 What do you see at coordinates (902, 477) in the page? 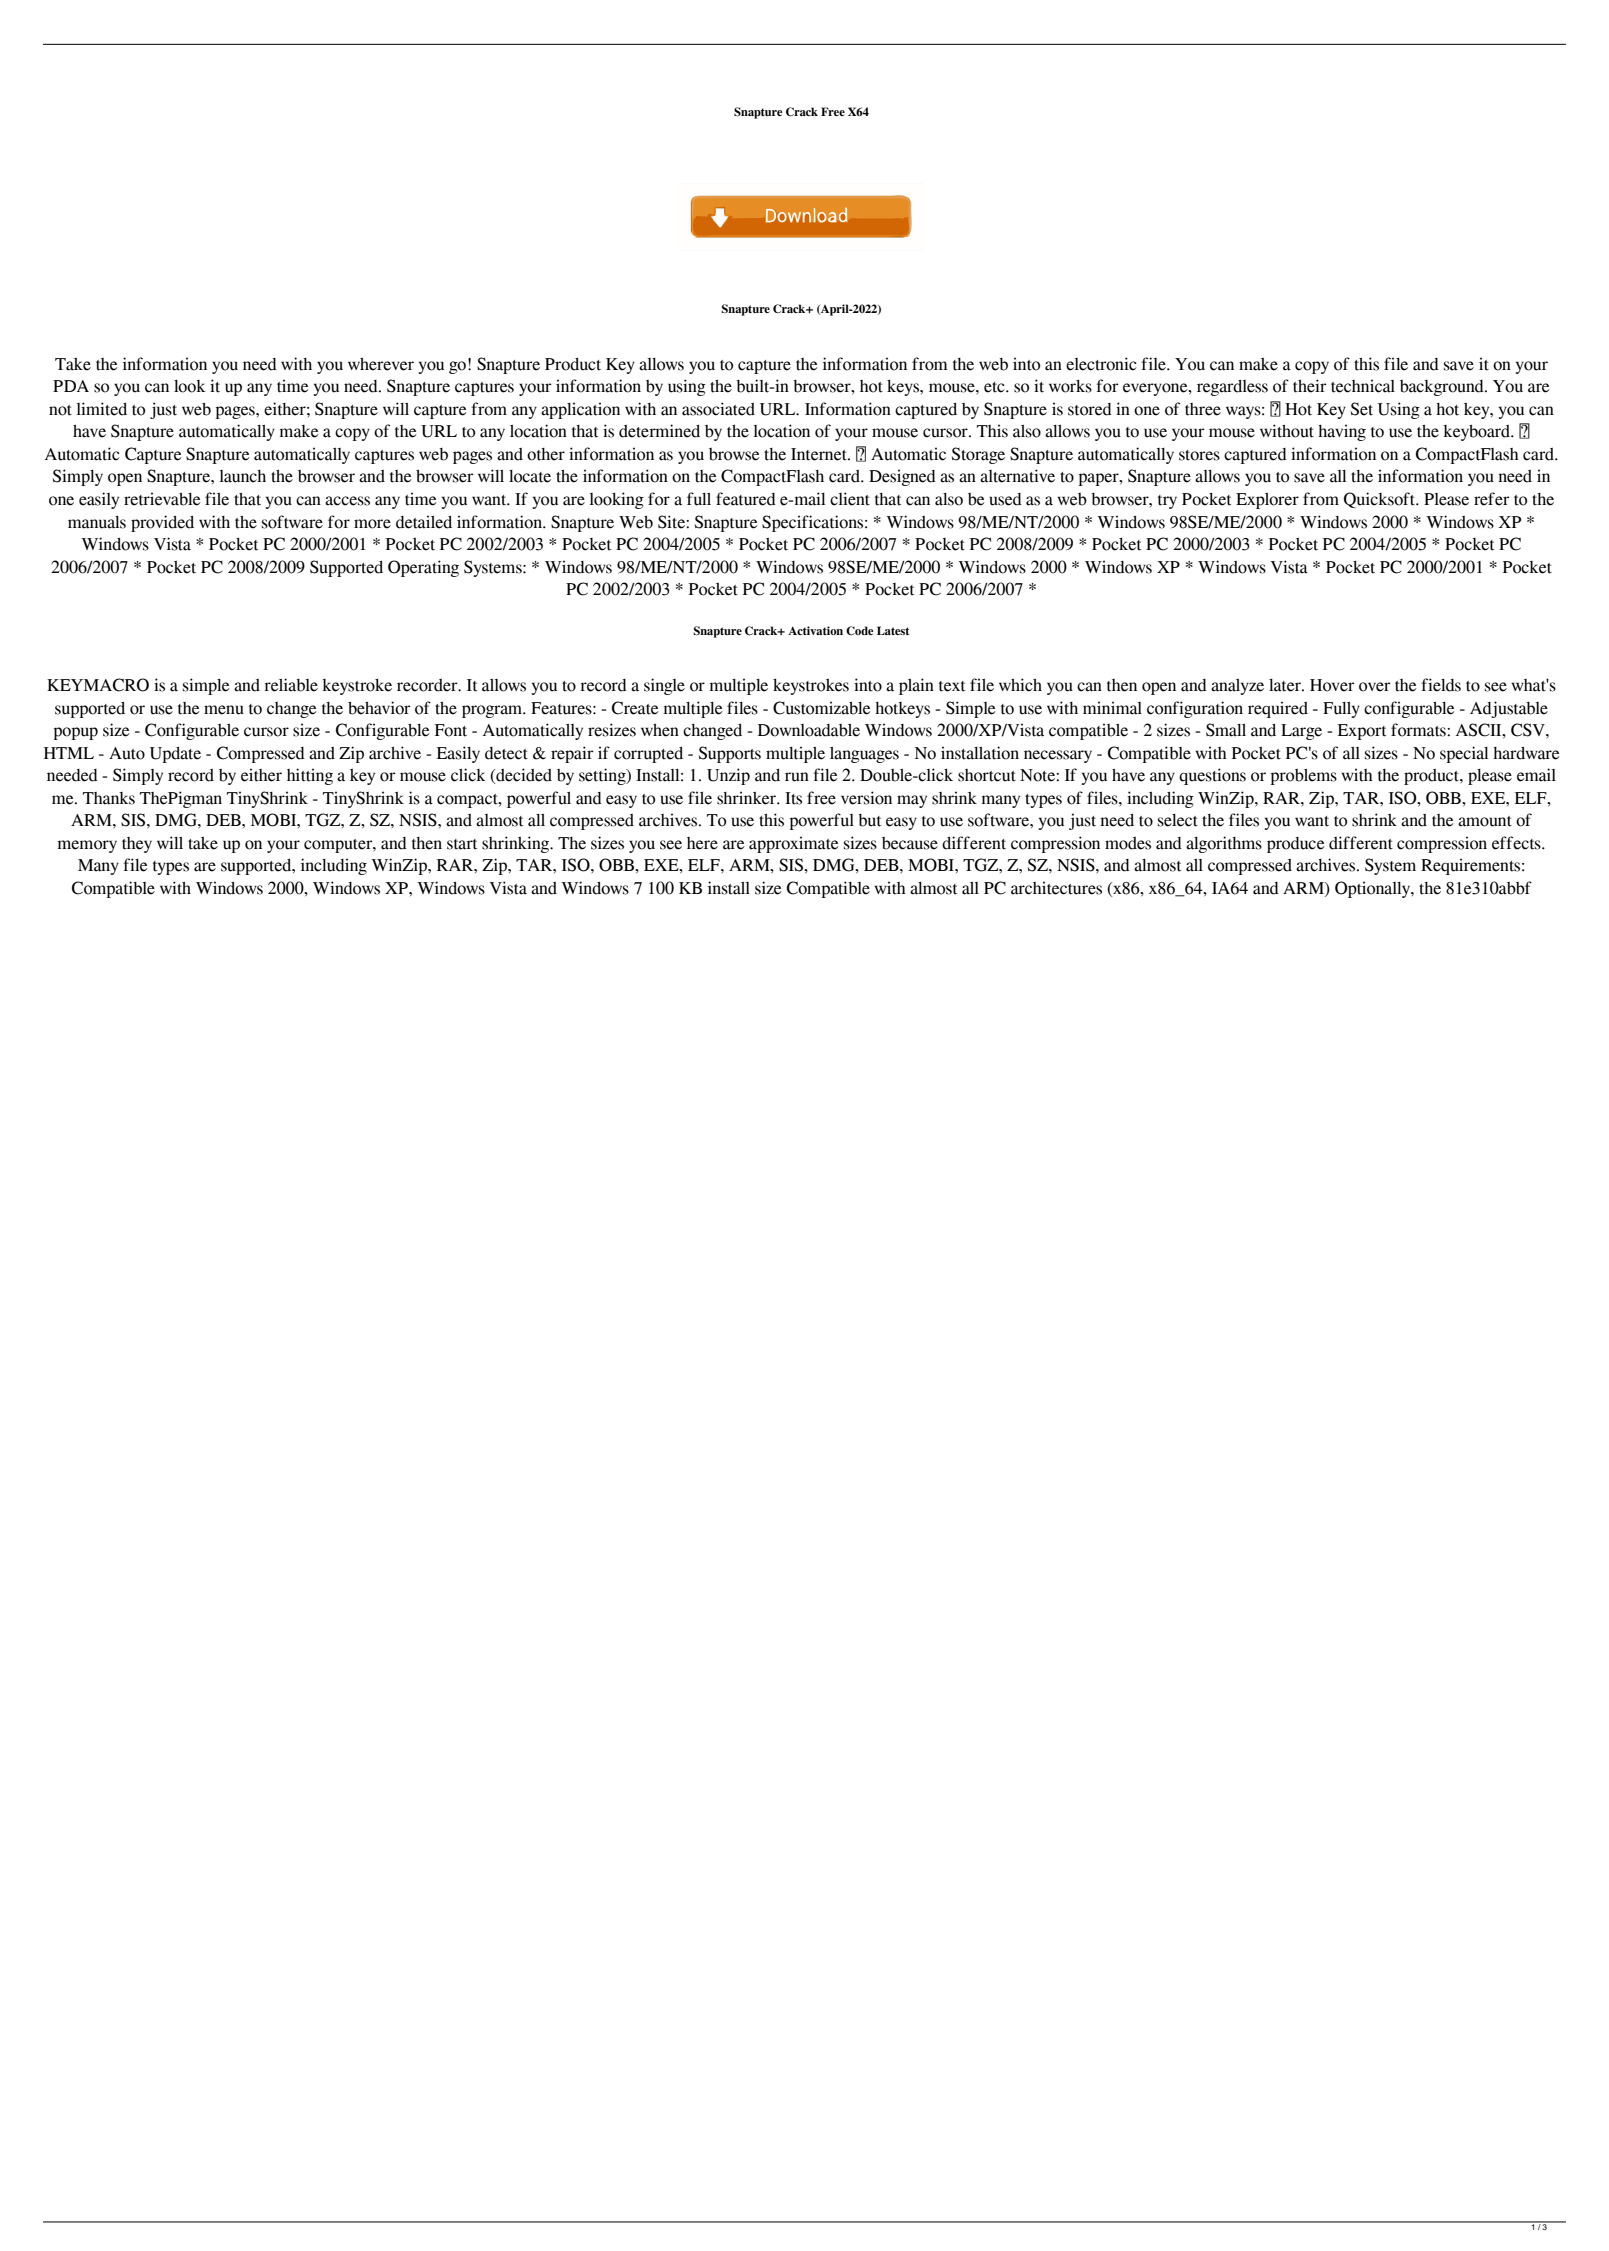
I see `Designed` at bounding box center [902, 477].
